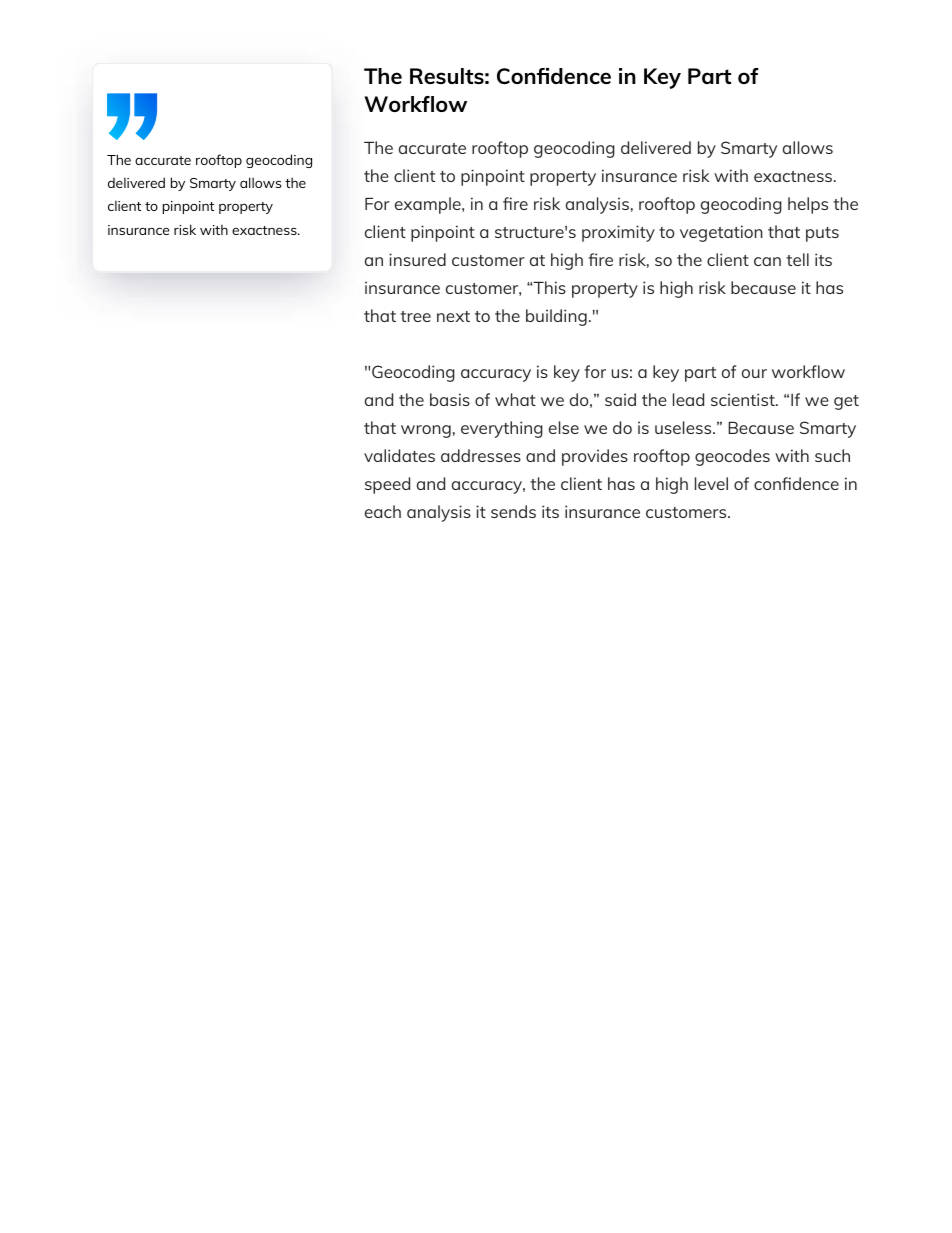 Image resolution: width=952 pixels, height=1233 pixels. I want to click on said, so click(620, 399).
